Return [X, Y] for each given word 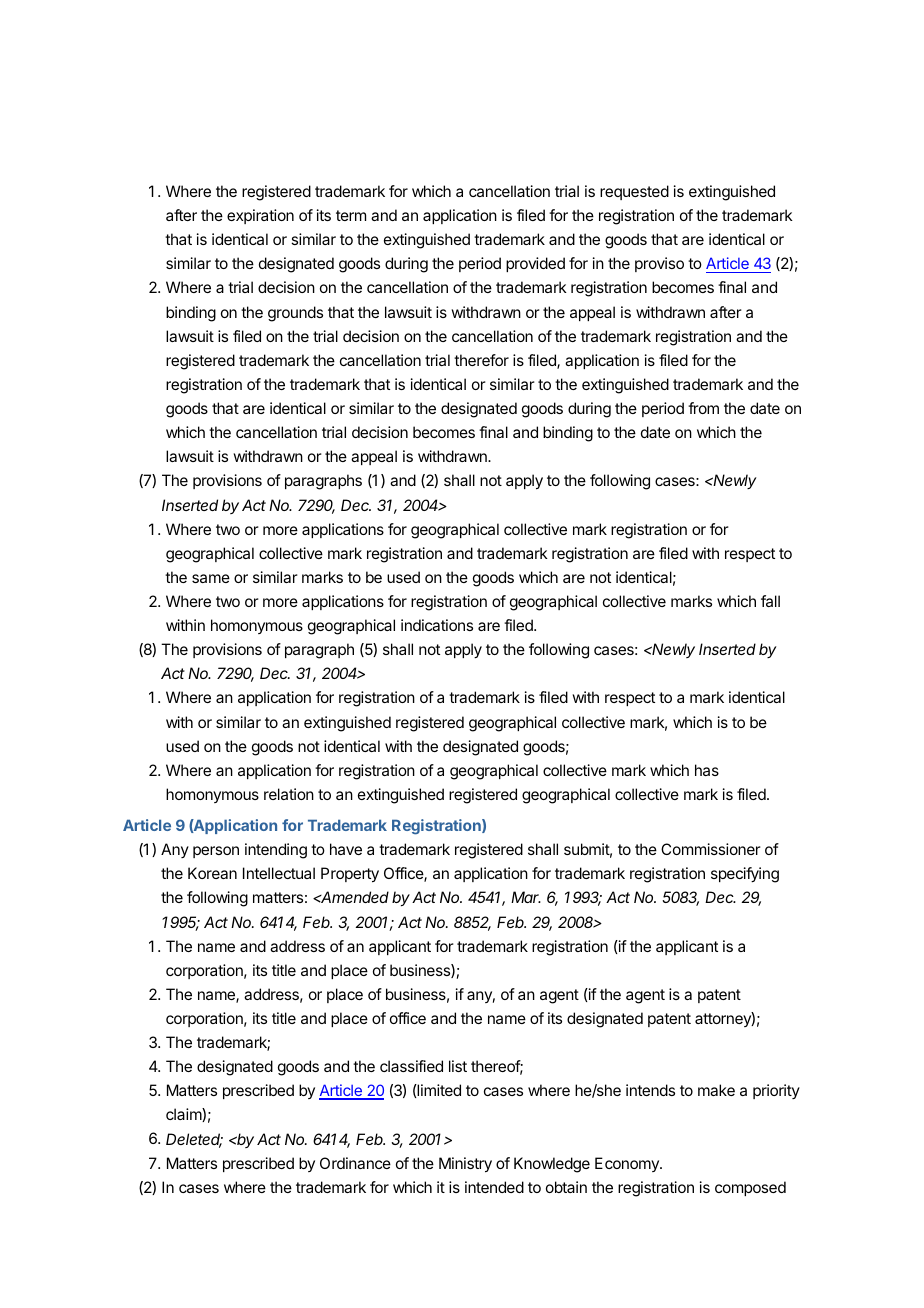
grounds [295, 314]
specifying [745, 875]
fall [770, 601]
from [703, 408]
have [346, 849]
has [707, 770]
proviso [659, 264]
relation [289, 794]
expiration [260, 216]
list [458, 1066]
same [211, 578]
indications [437, 625]
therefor [481, 360]
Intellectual [279, 873]
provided [535, 264]
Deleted [194, 1140]
